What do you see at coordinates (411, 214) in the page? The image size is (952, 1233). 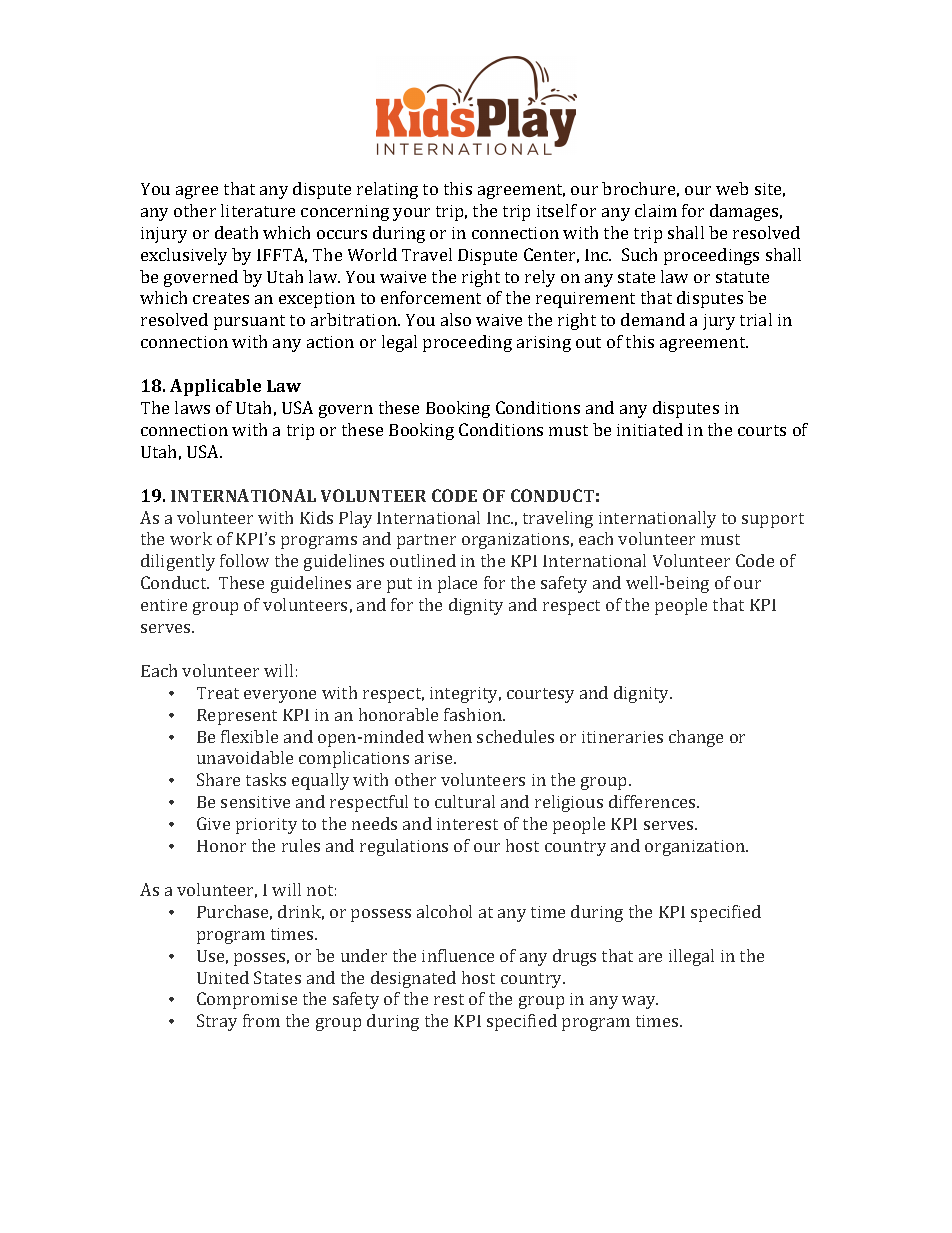 I see `your` at bounding box center [411, 214].
